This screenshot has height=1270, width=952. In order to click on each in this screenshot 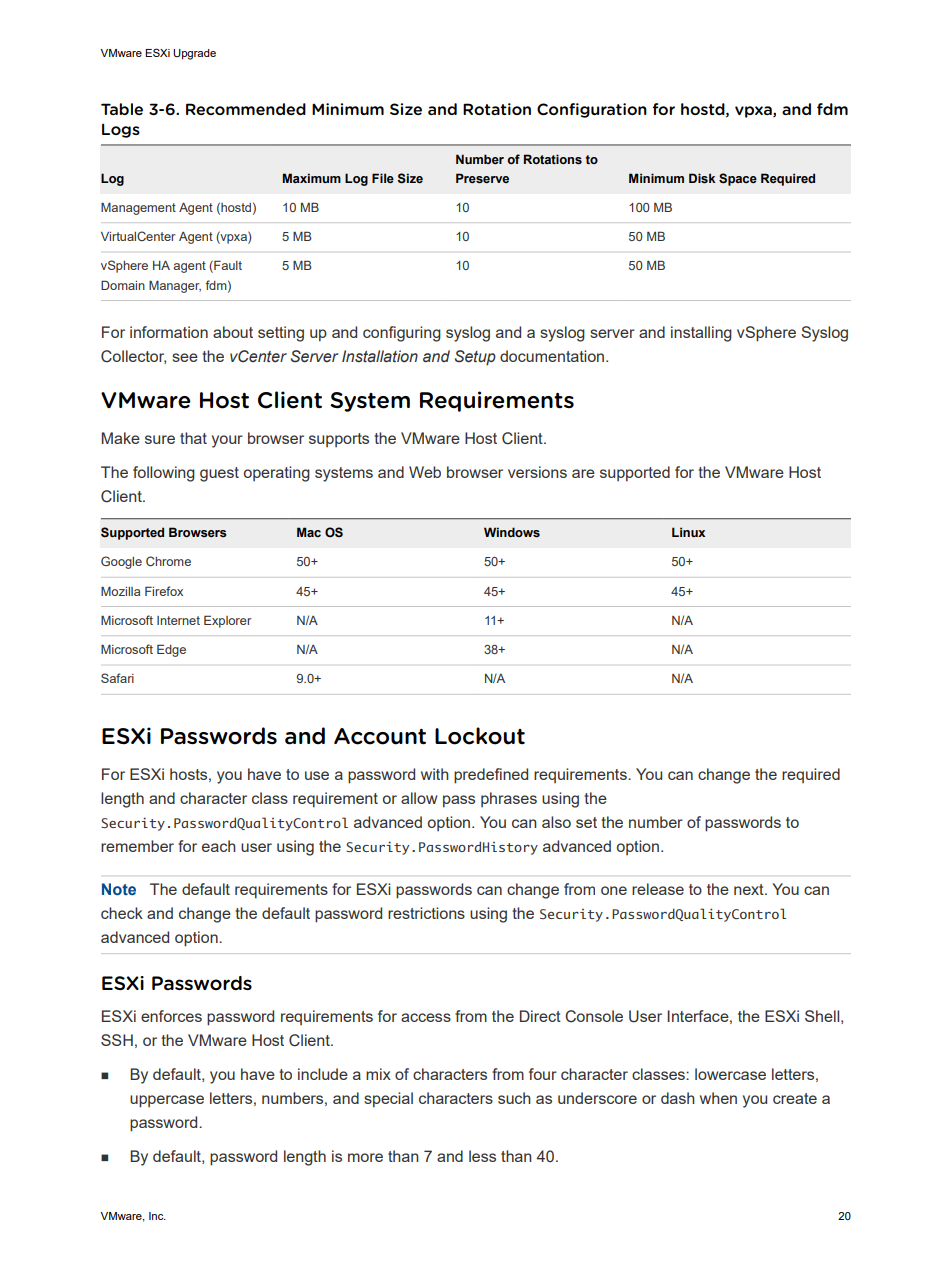, I will do `click(219, 846)`.
